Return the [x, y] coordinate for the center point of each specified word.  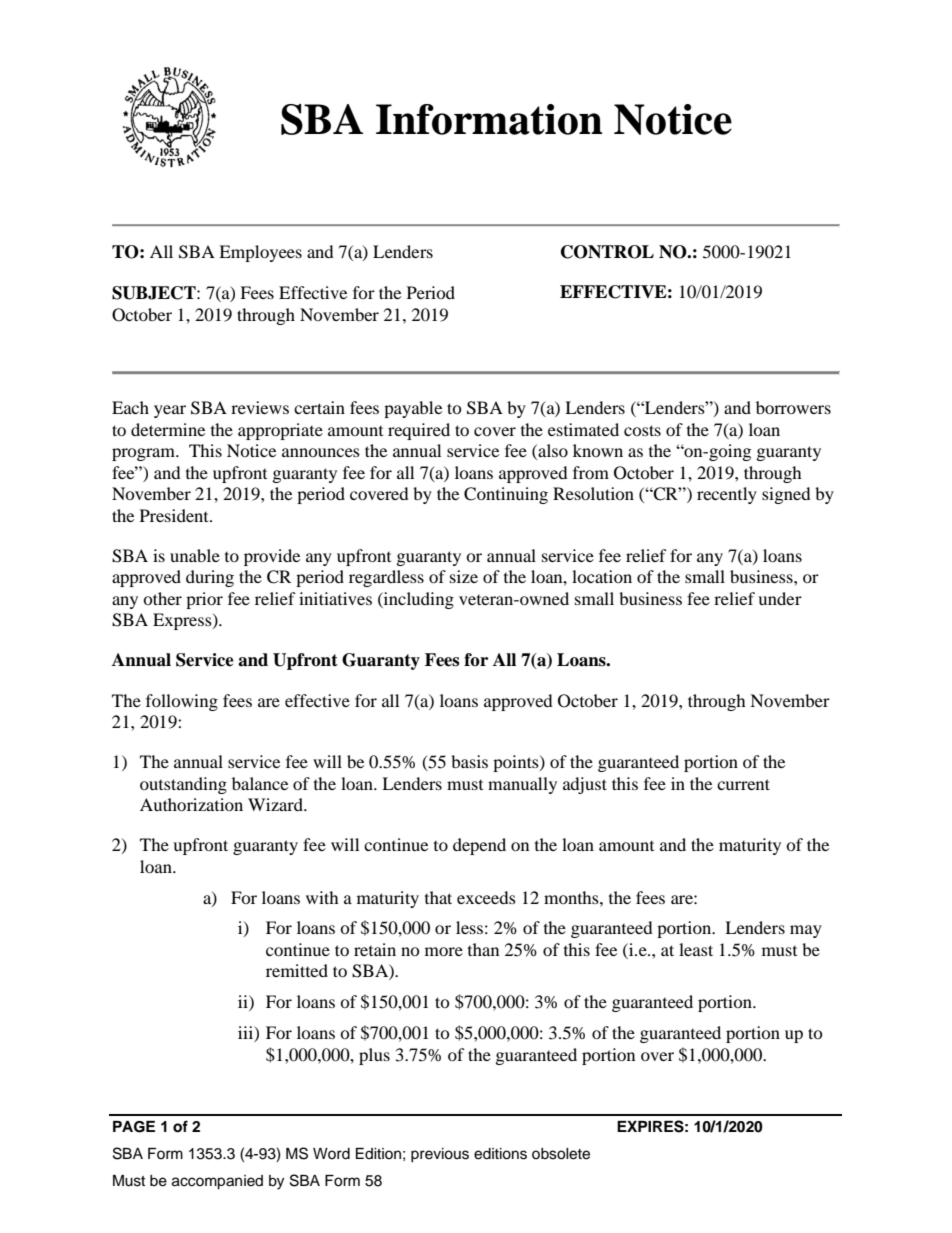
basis [469, 761]
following [182, 702]
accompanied [217, 1182]
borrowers [793, 407]
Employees [260, 253]
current [743, 784]
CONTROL [607, 252]
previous [440, 1155]
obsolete [561, 1154]
